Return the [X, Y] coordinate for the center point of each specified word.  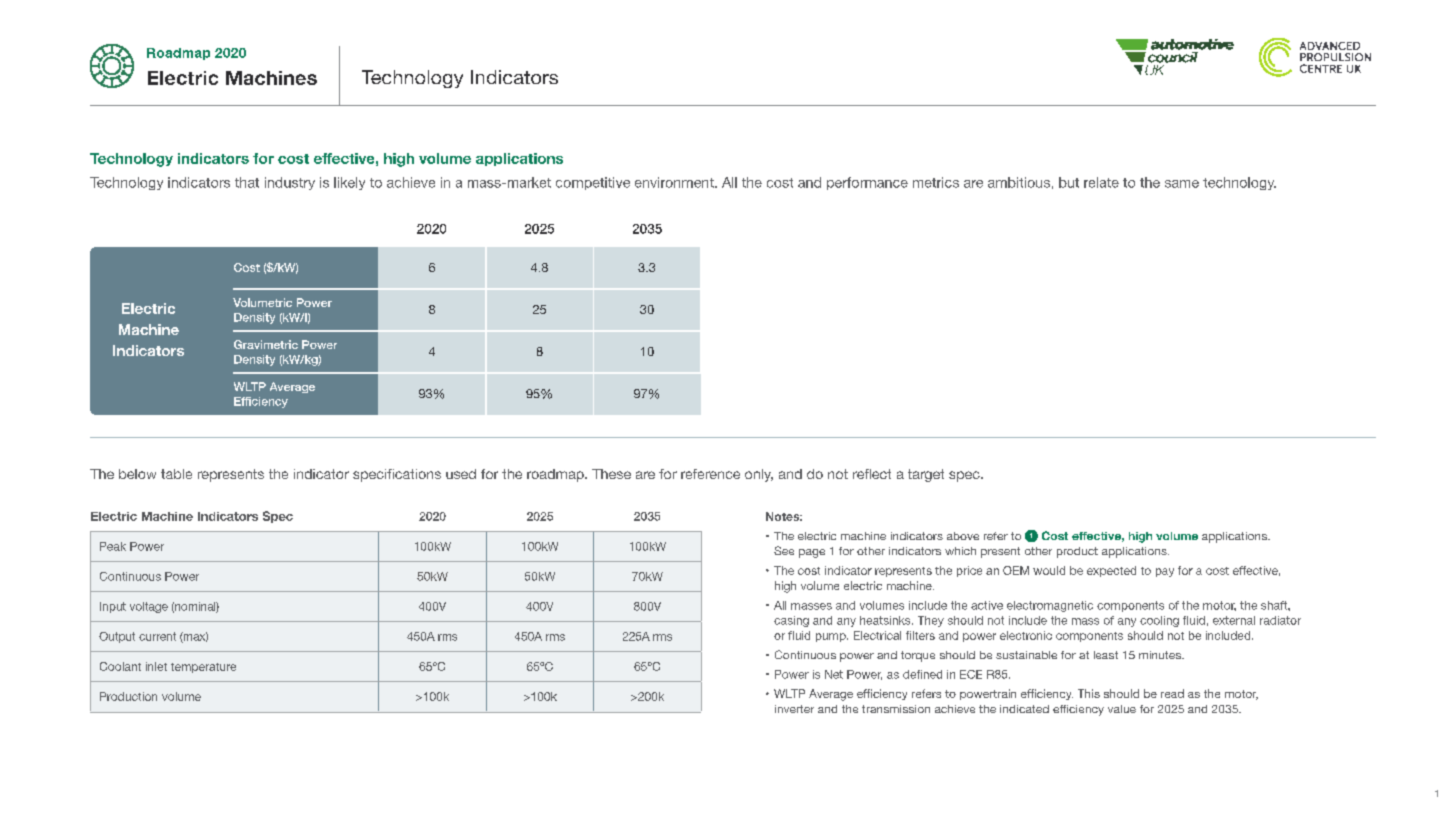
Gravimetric [266, 344]
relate [1101, 182]
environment [675, 182]
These [611, 474]
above [963, 536]
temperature [203, 668]
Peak [113, 546]
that [247, 182]
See [784, 550]
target [926, 475]
